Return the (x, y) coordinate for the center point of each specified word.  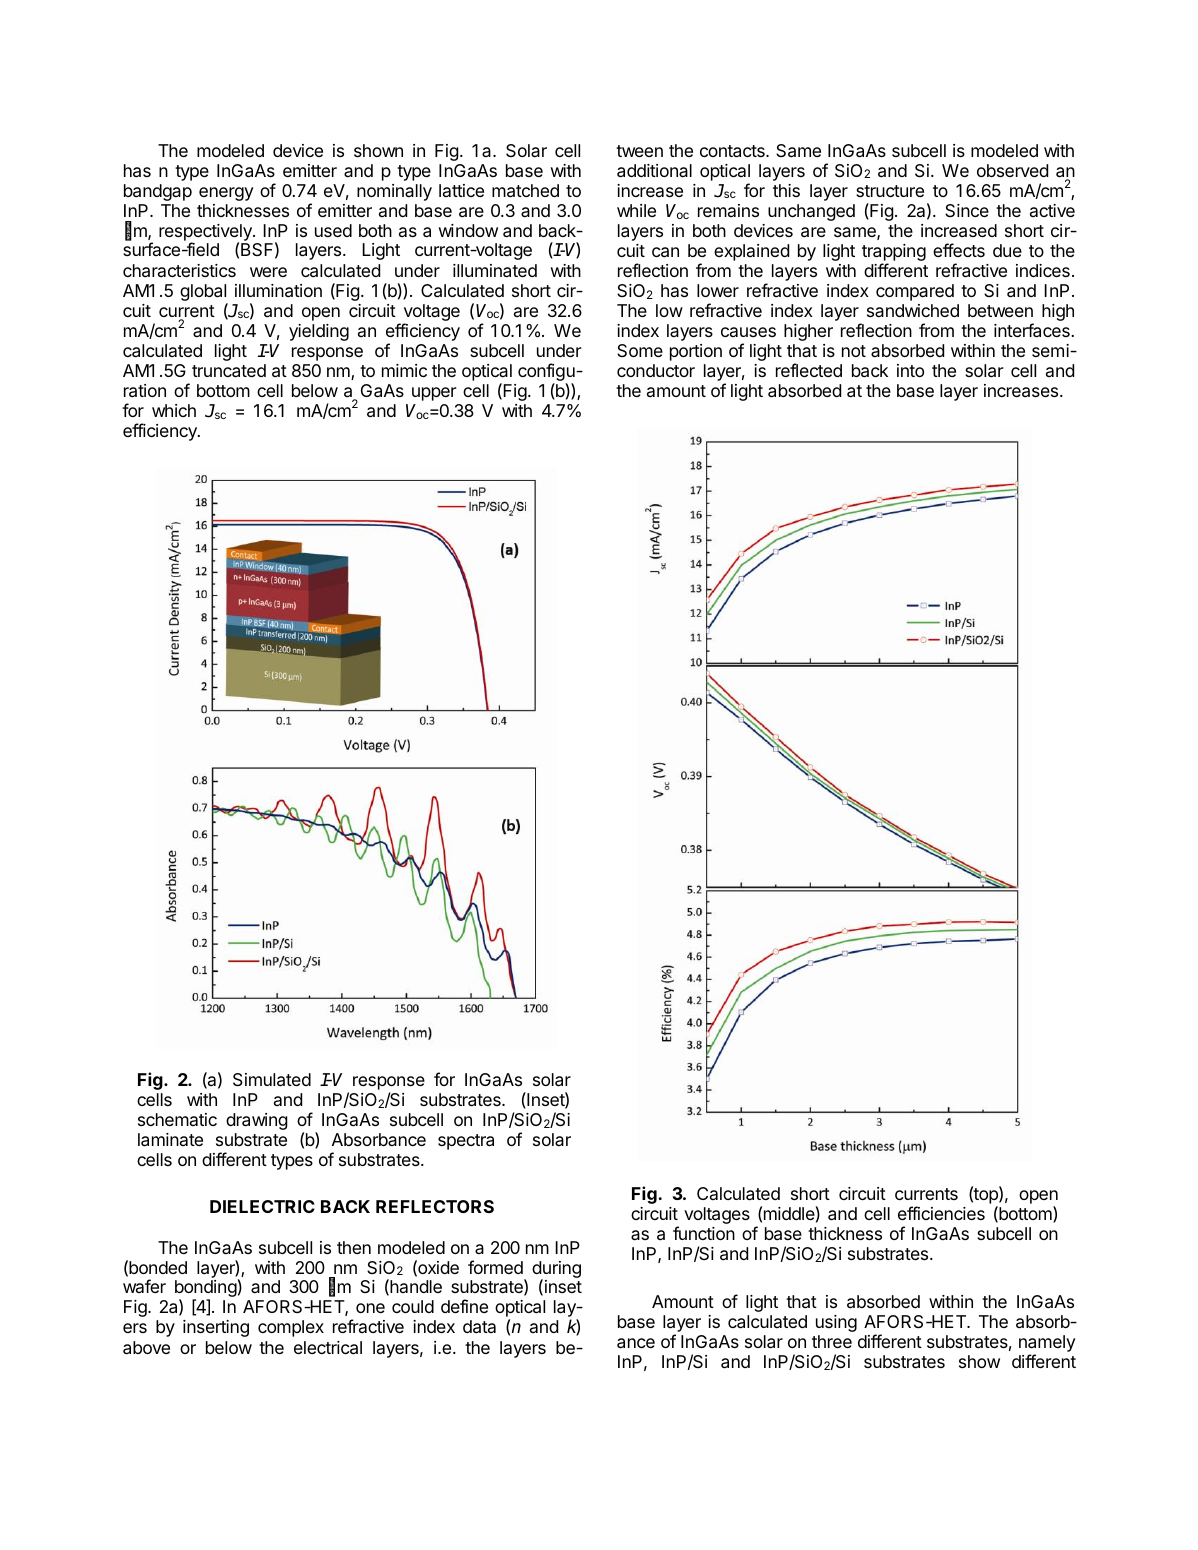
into (910, 370)
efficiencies (941, 1213)
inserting (216, 1328)
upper (434, 394)
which (174, 410)
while (636, 210)
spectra (466, 1142)
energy (226, 194)
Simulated (272, 1080)
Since (967, 210)
